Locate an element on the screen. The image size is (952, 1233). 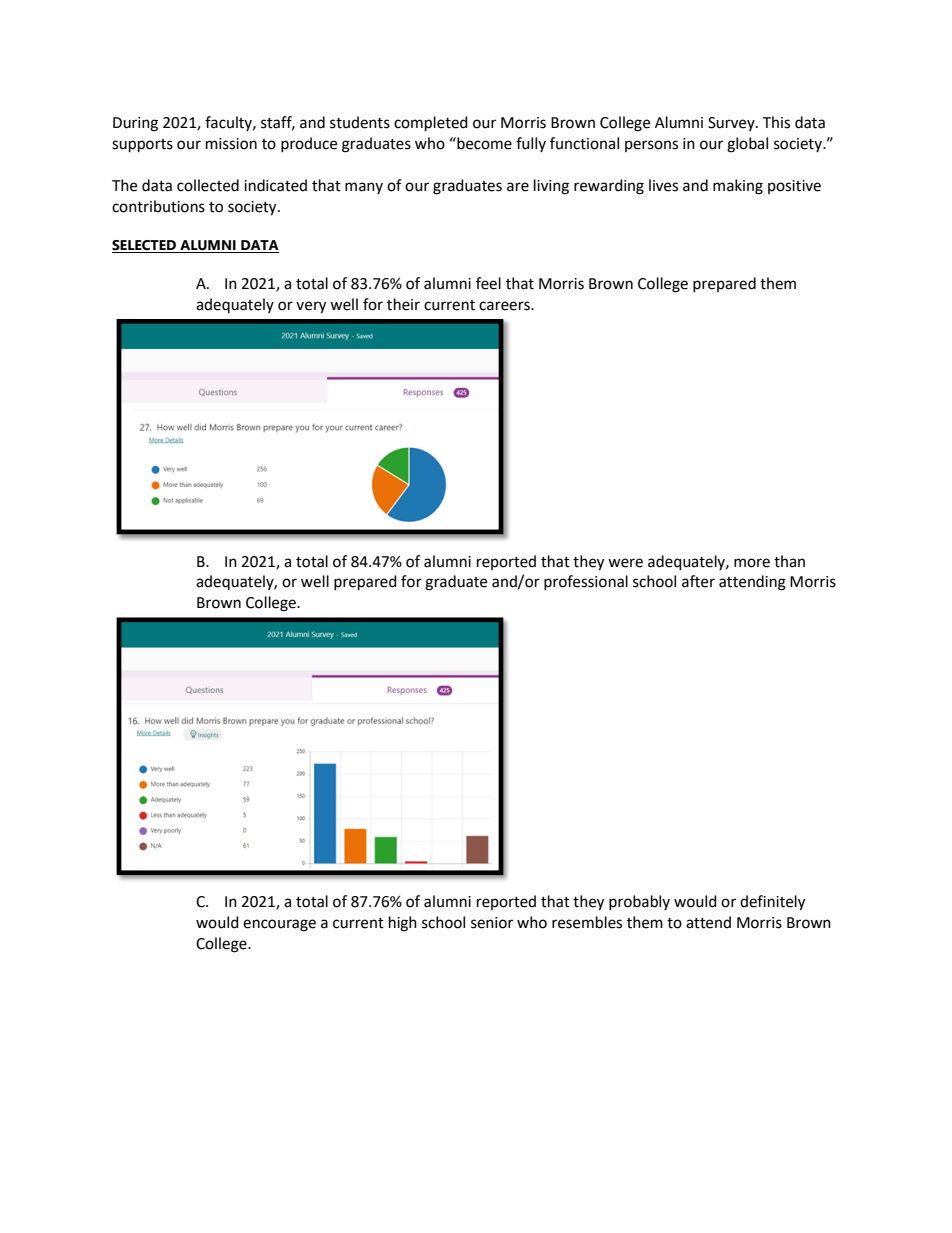
global is located at coordinates (747, 145).
